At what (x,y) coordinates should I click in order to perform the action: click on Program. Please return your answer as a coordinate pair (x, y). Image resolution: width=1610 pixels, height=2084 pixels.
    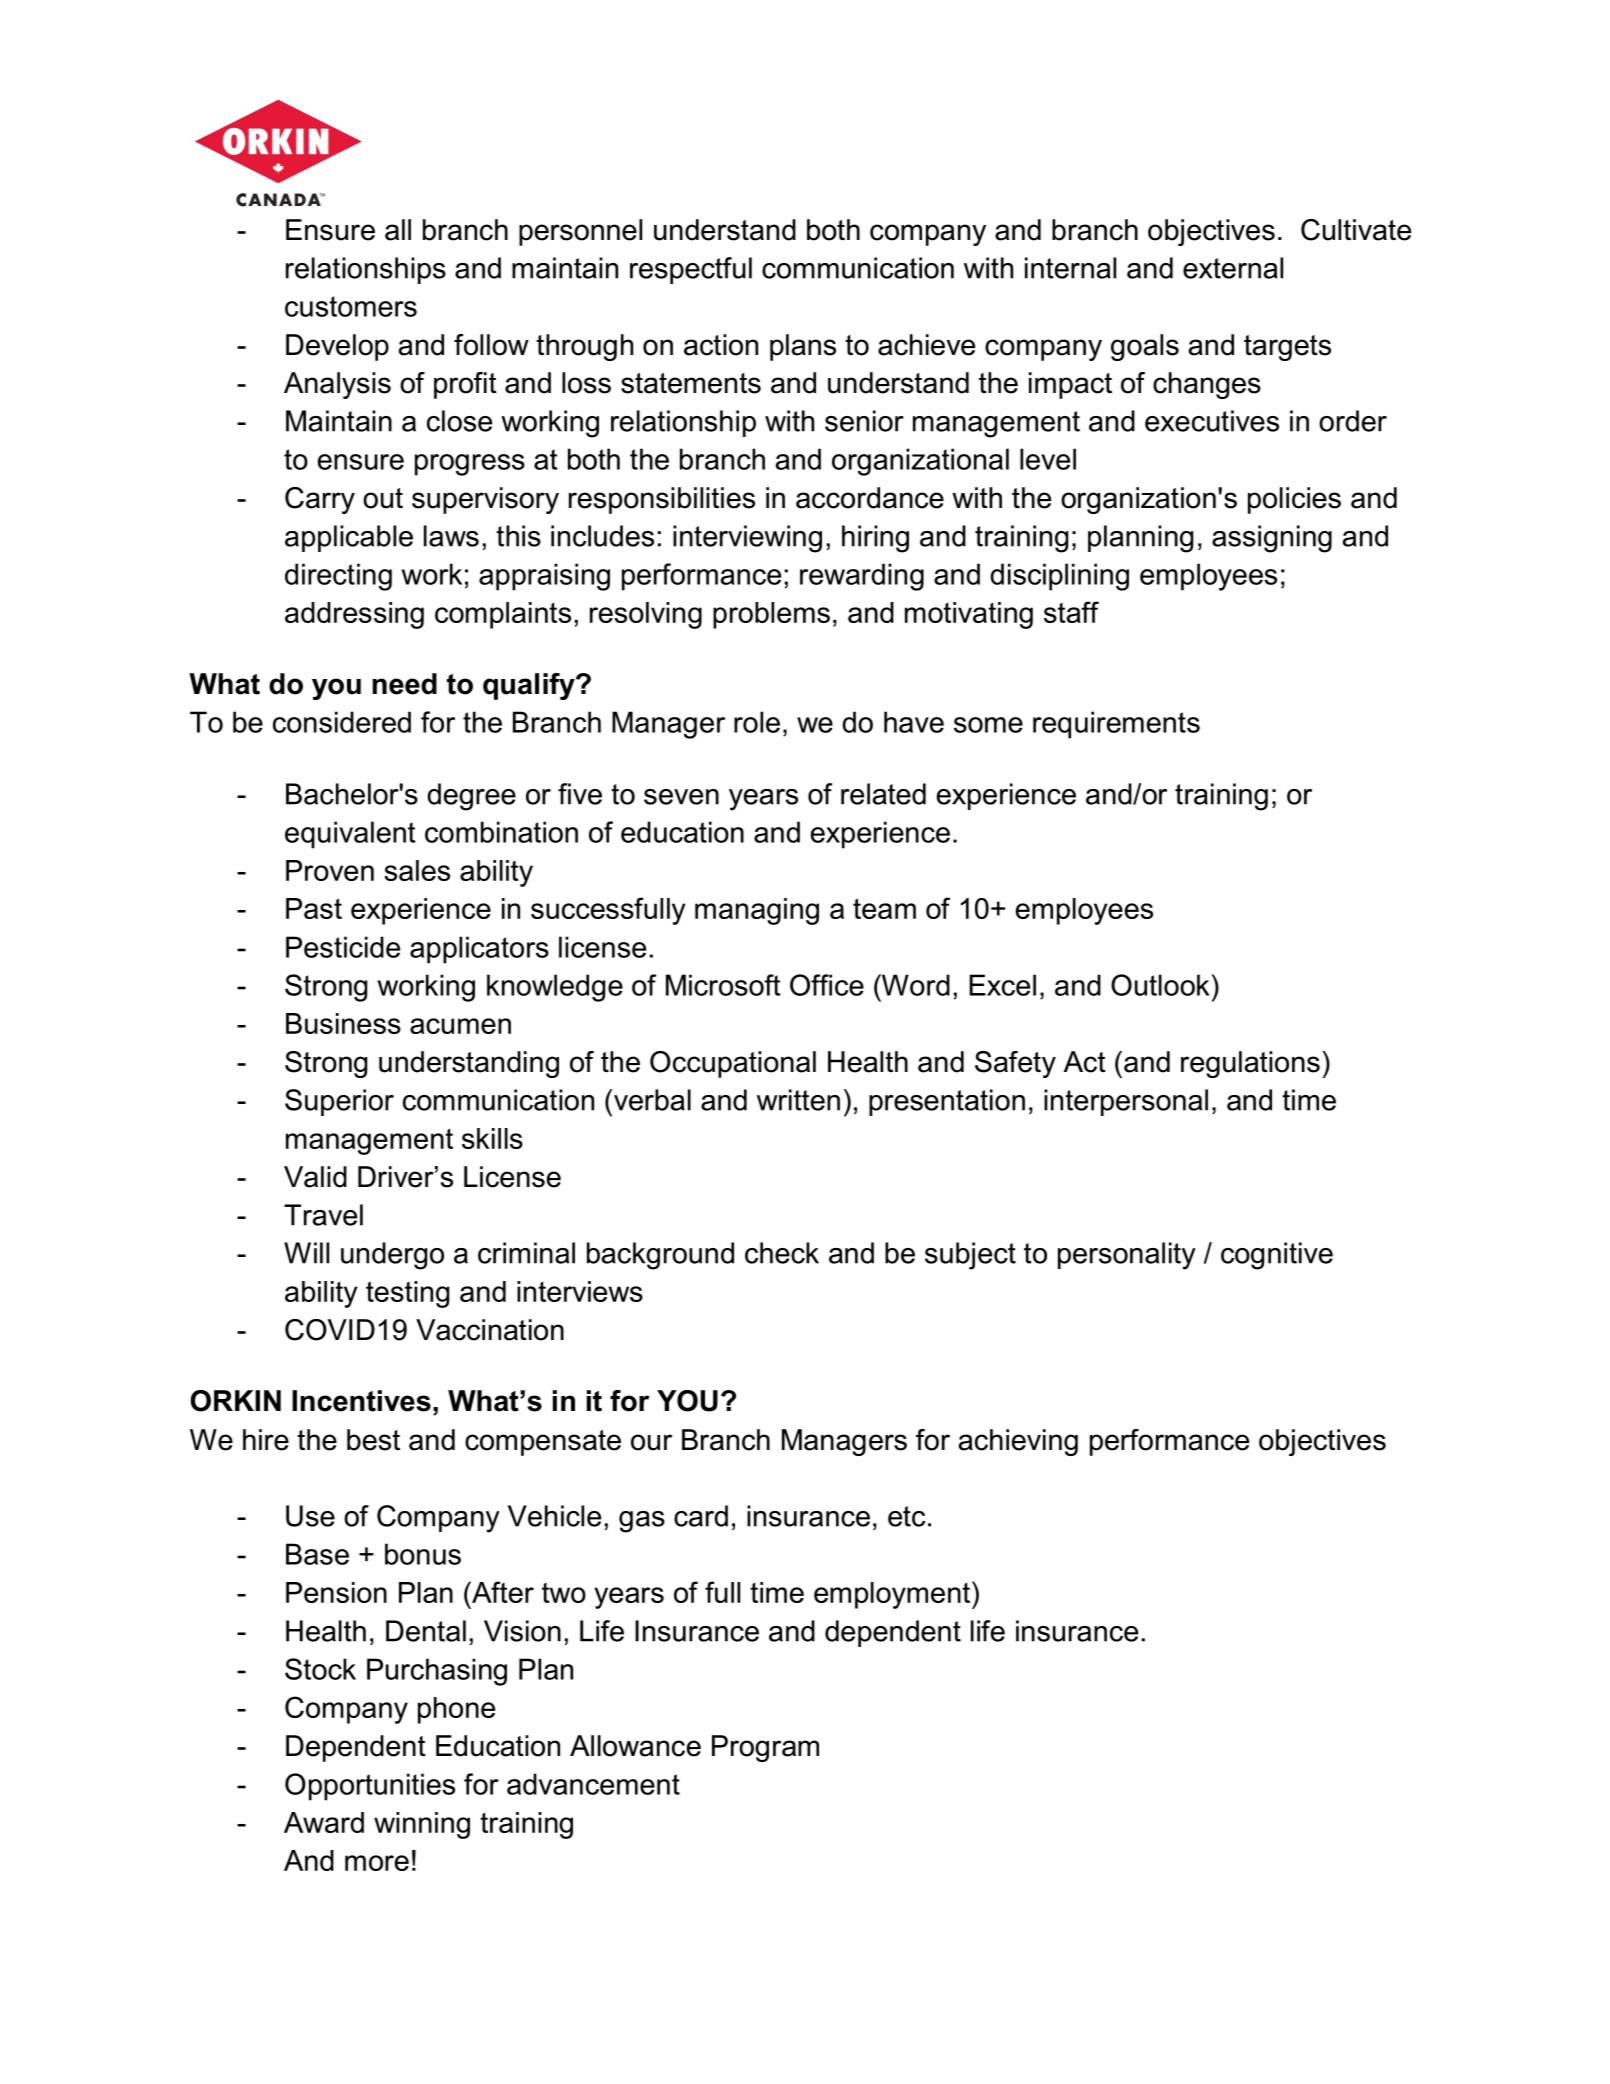
    Looking at the image, I should click on (765, 1748).
